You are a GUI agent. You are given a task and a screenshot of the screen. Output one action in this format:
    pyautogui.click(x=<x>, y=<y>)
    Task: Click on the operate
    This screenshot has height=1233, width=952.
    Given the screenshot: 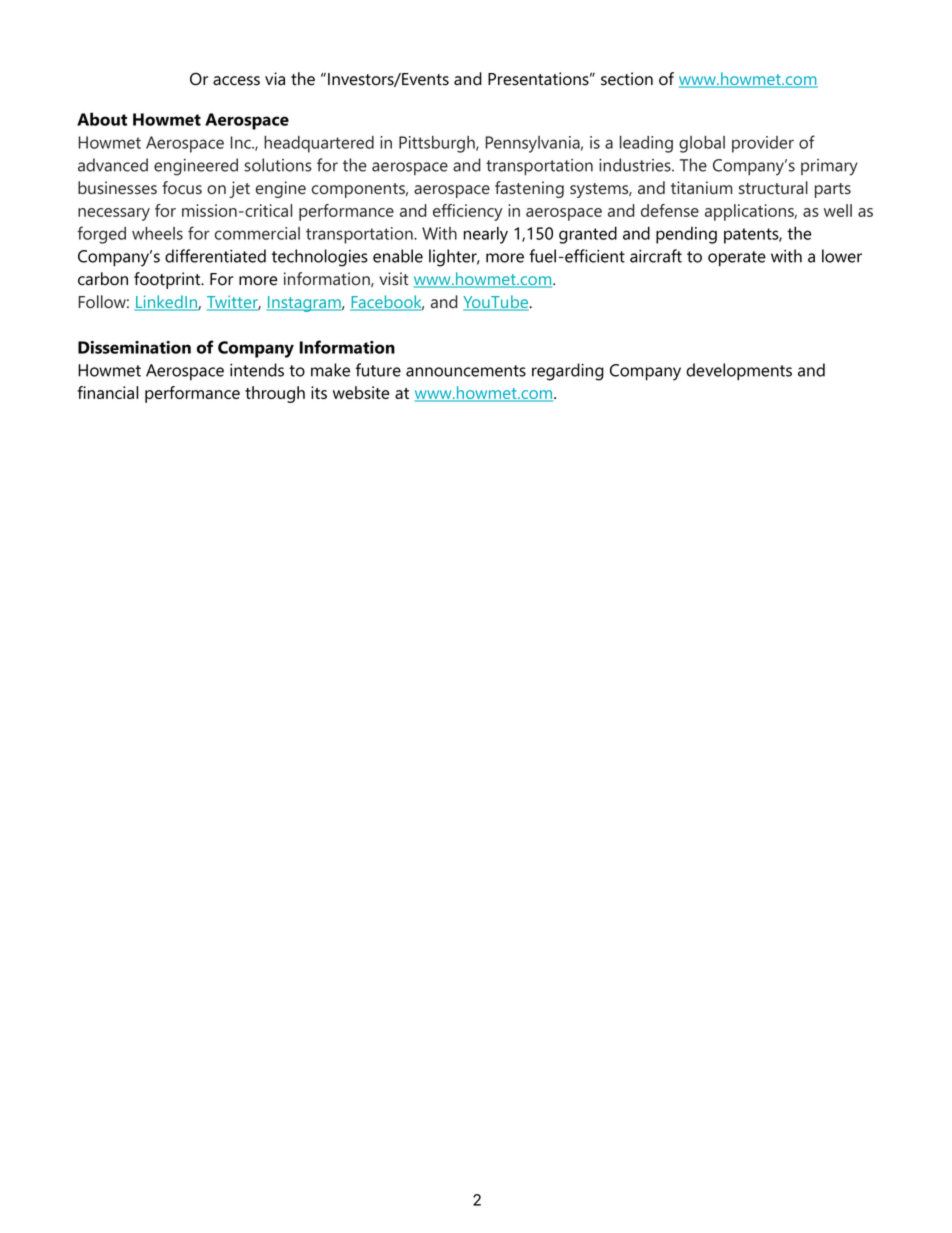 What is the action you would take?
    pyautogui.click(x=737, y=259)
